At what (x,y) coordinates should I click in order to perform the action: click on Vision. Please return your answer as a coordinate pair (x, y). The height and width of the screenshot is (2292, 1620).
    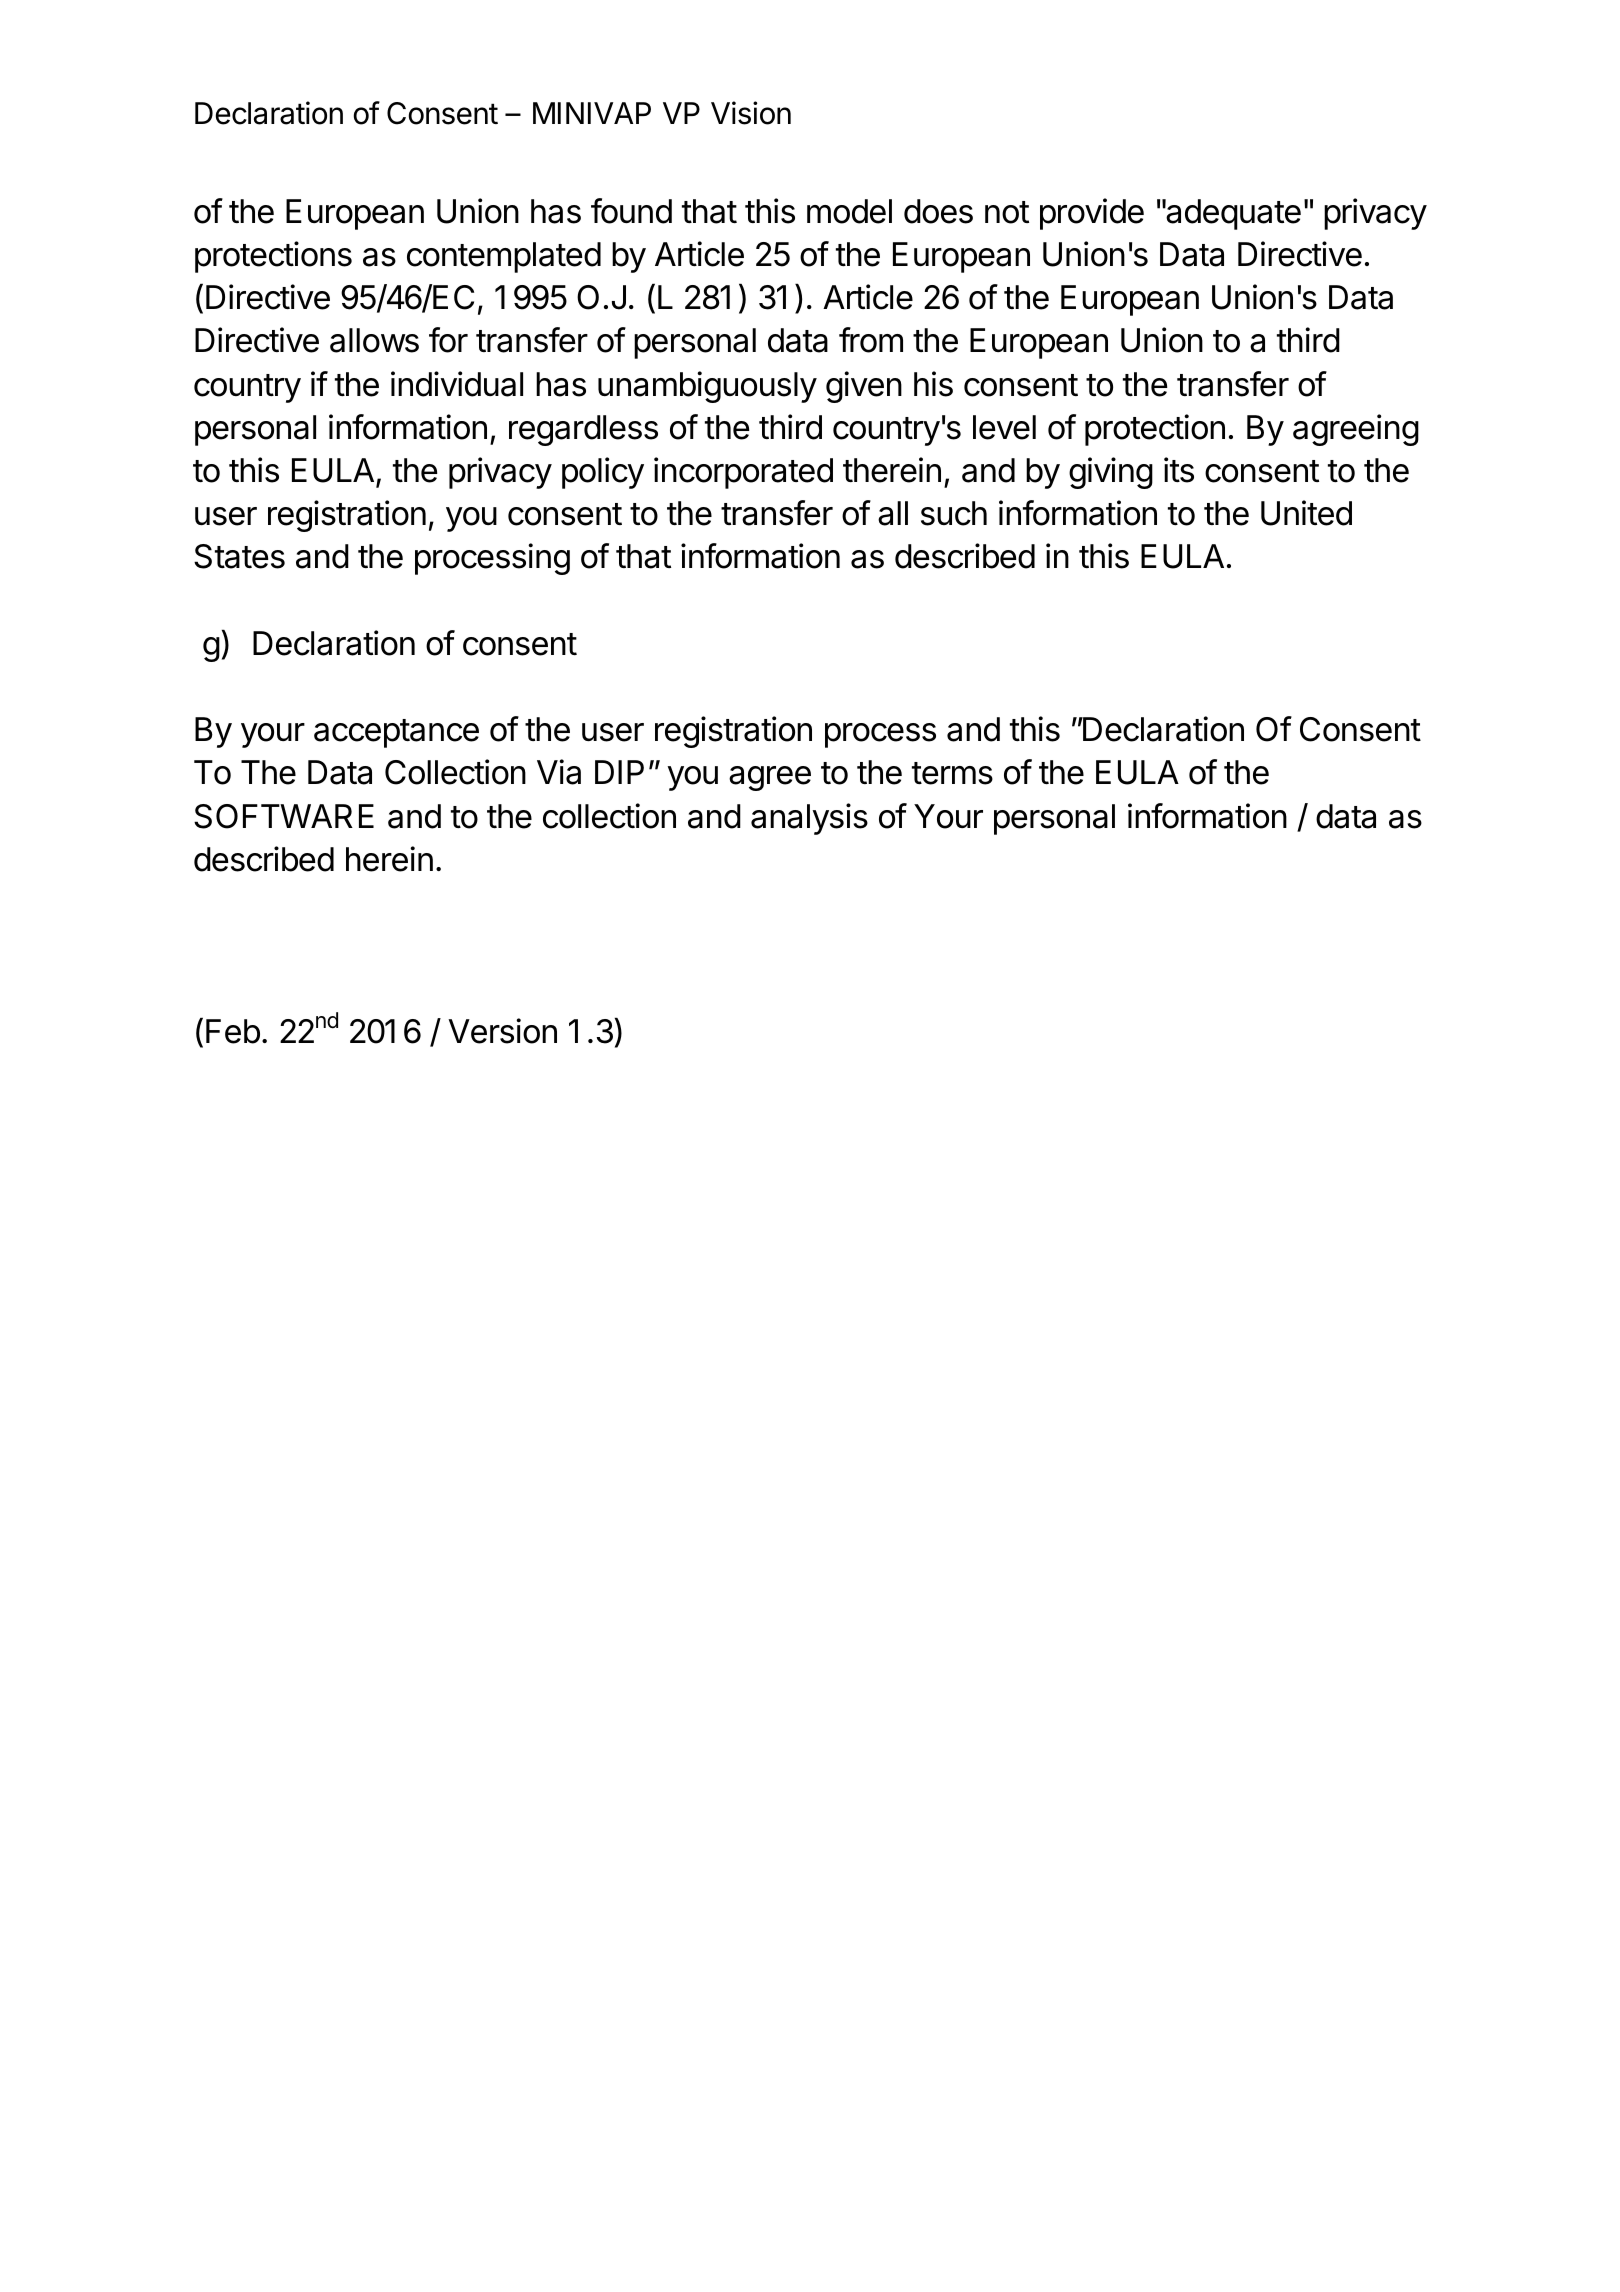
    Looking at the image, I should click on (751, 113).
